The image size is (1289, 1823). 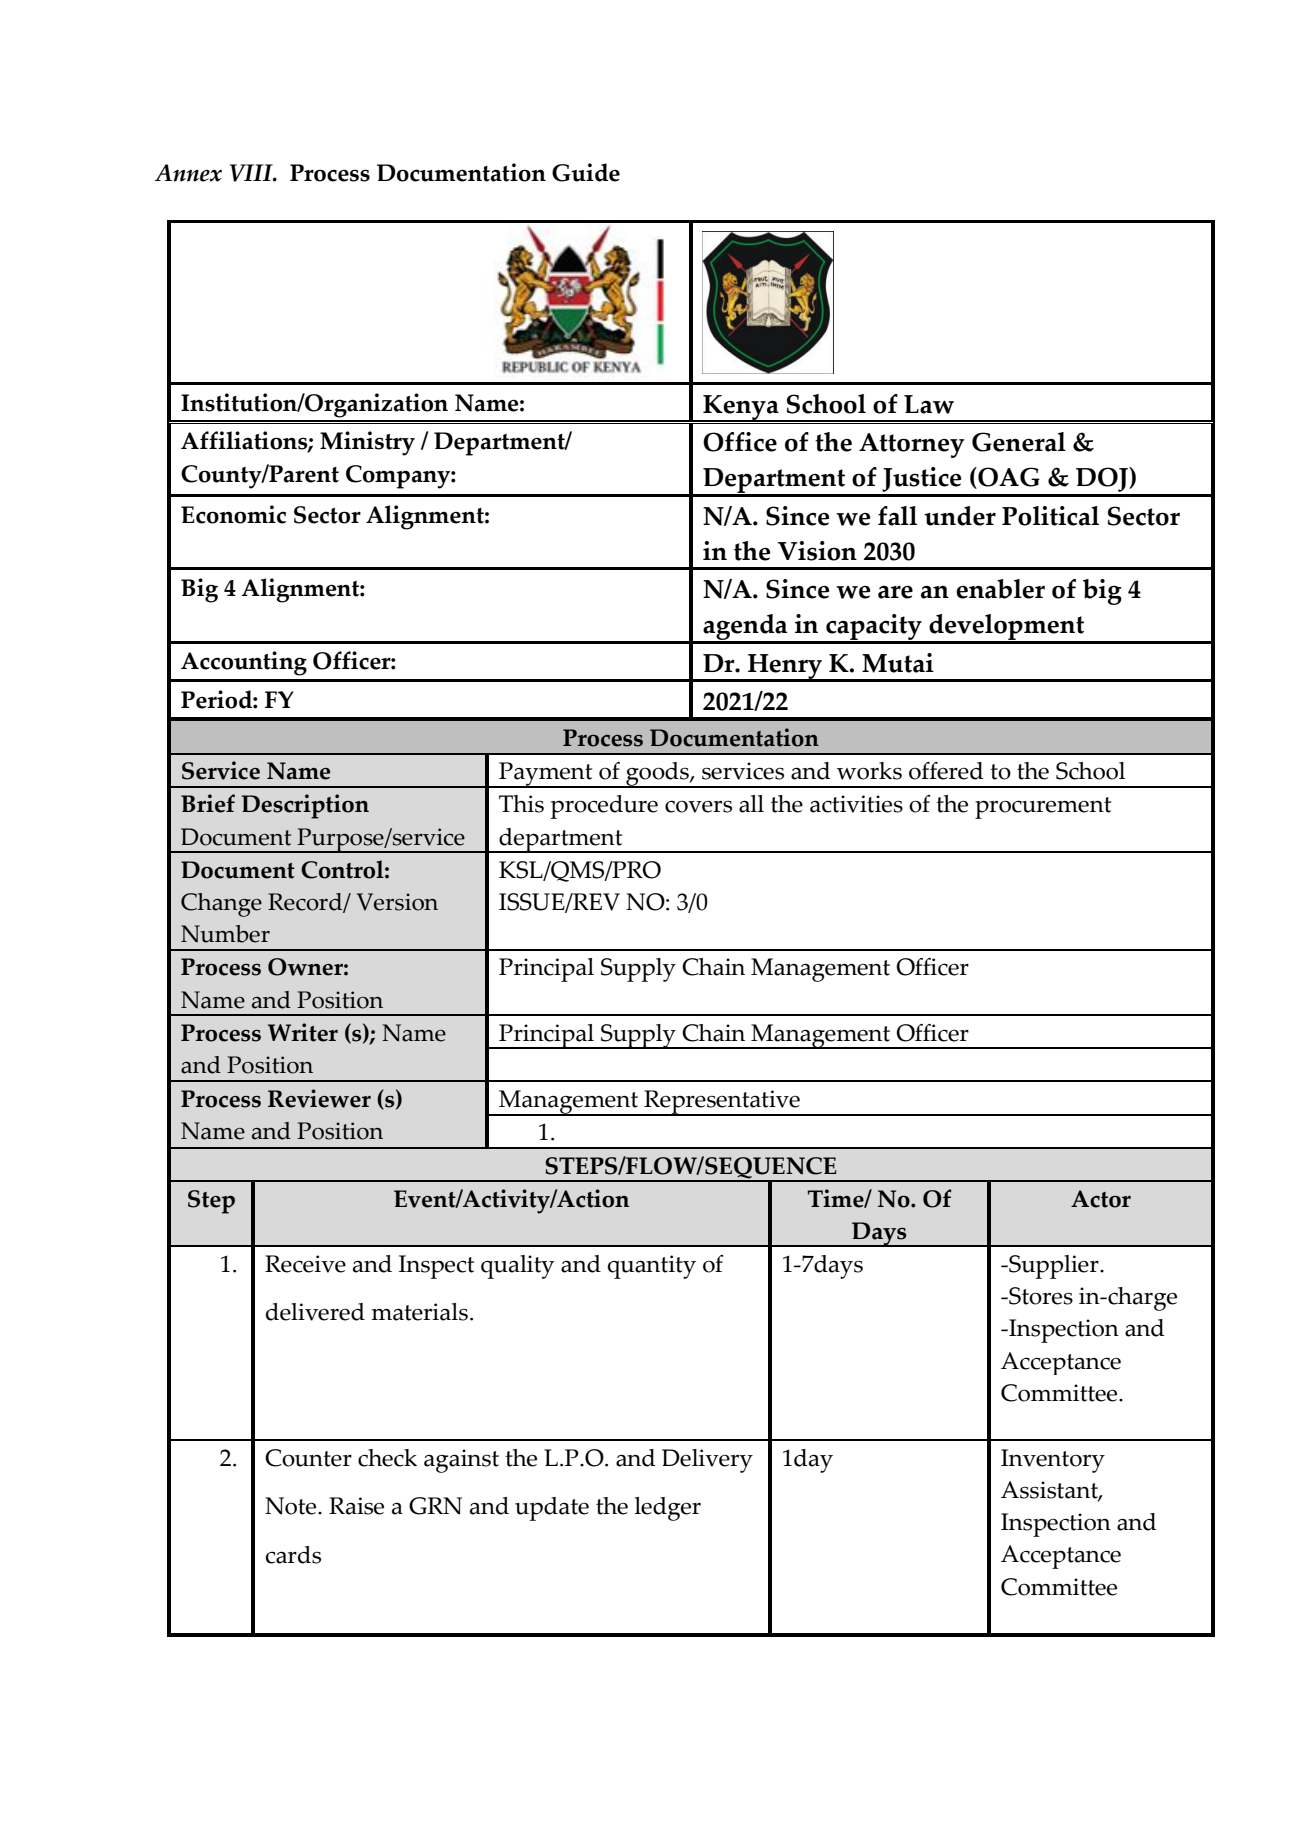 What do you see at coordinates (722, 1103) in the document?
I see `Representative` at bounding box center [722, 1103].
